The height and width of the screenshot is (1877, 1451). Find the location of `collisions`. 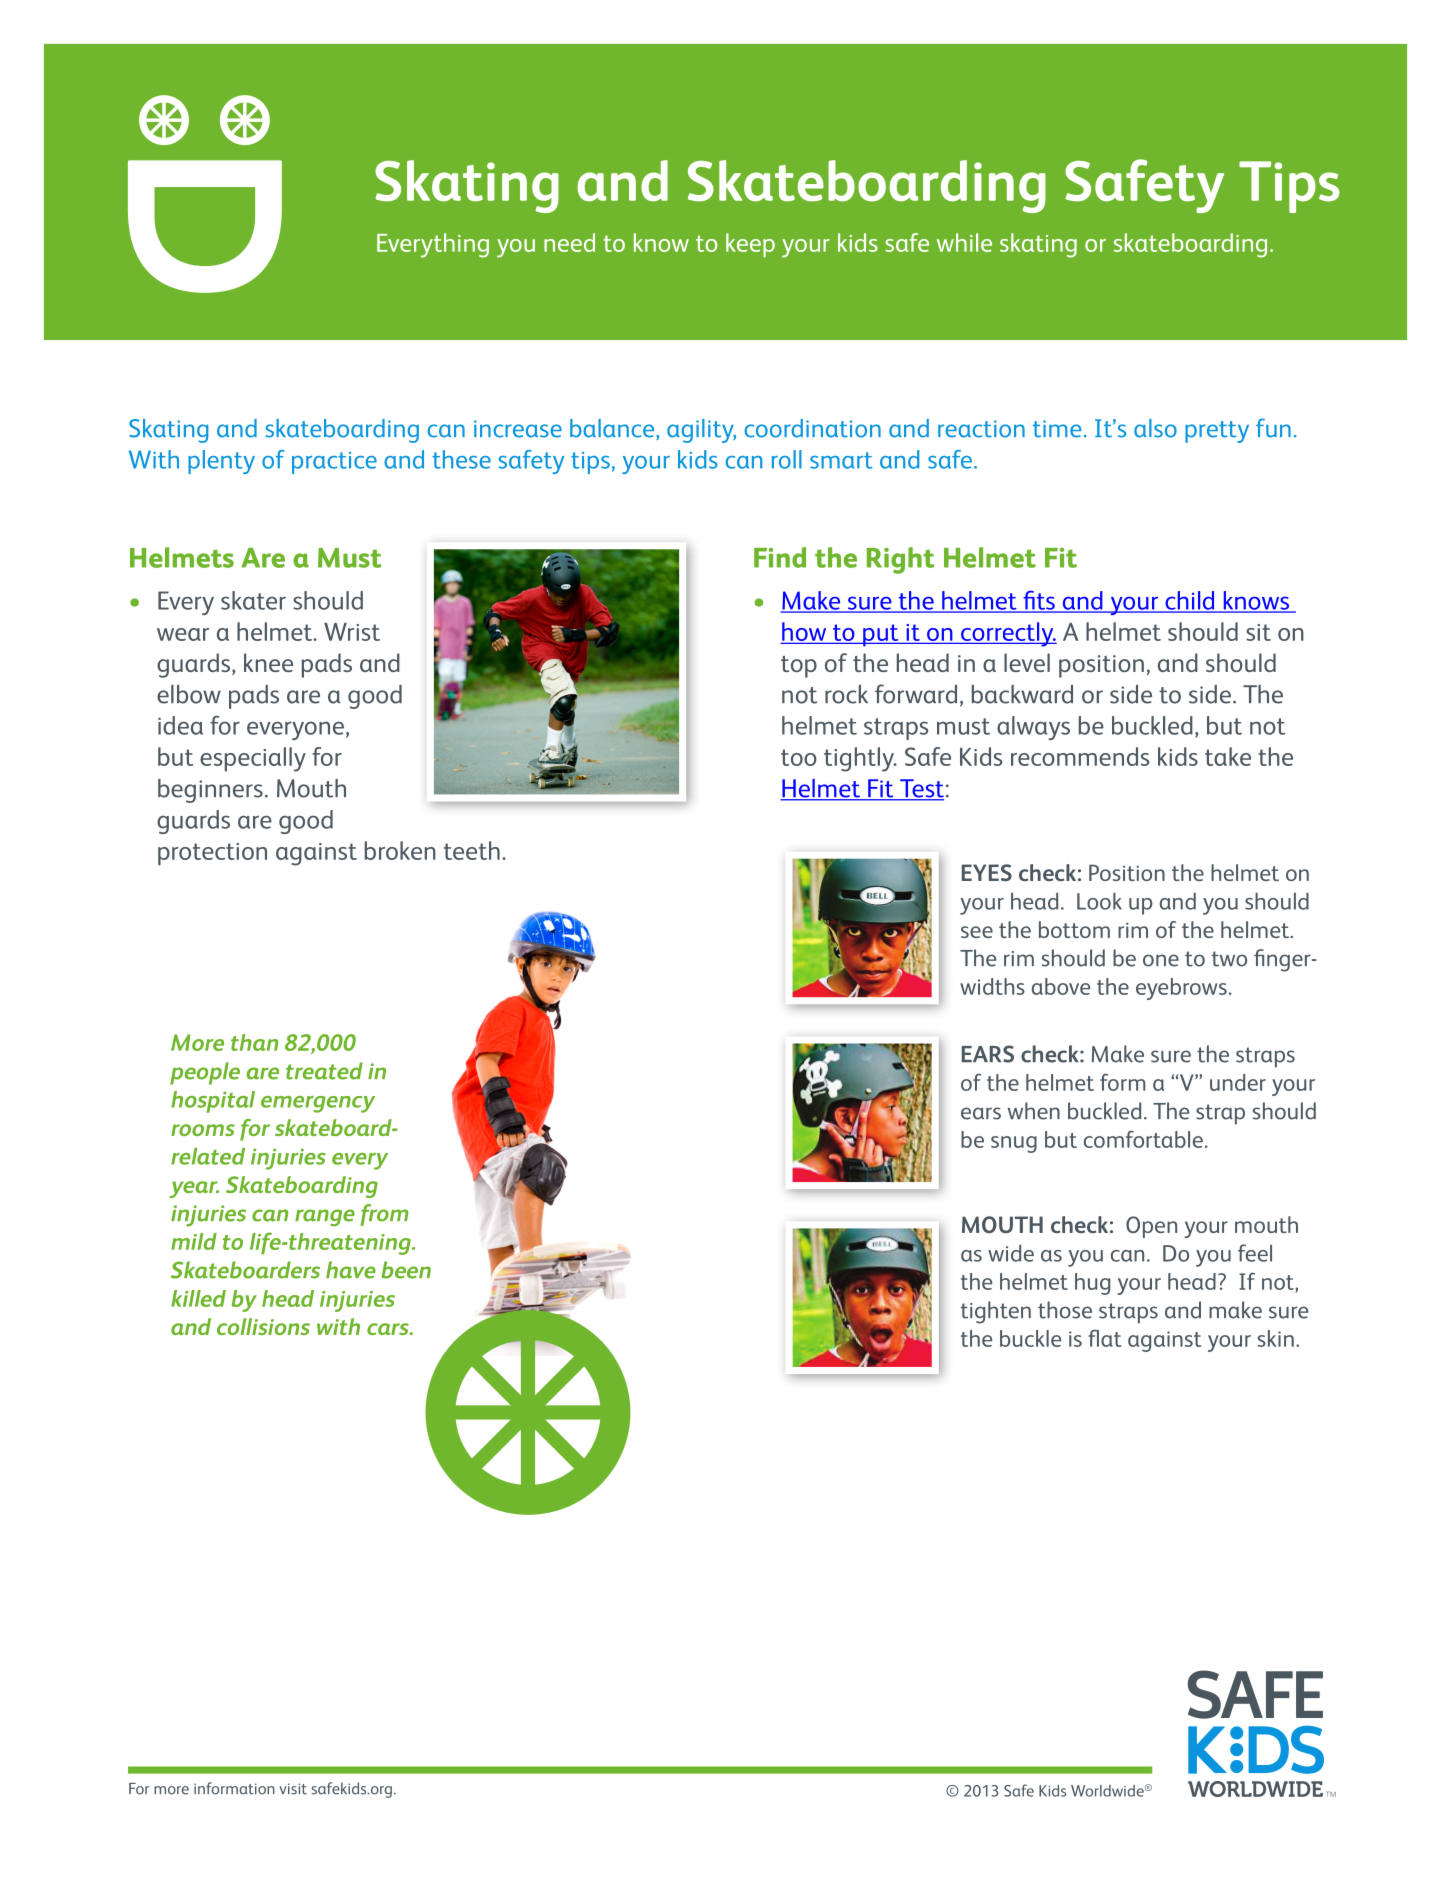

collisions is located at coordinates (263, 1326).
